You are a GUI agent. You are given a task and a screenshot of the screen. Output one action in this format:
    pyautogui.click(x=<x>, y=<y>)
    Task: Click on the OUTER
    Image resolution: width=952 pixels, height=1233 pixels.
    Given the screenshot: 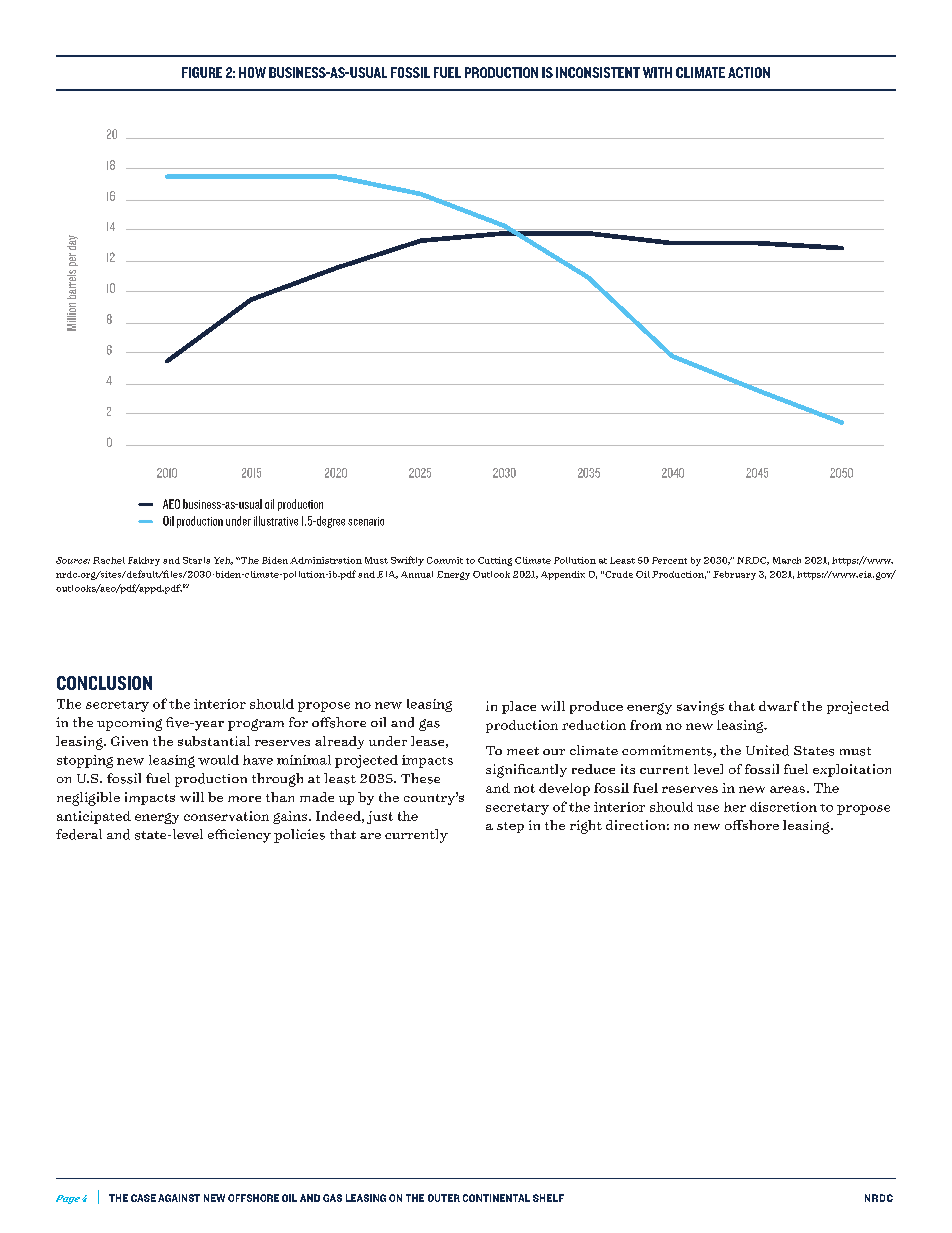 What is the action you would take?
    pyautogui.click(x=444, y=1198)
